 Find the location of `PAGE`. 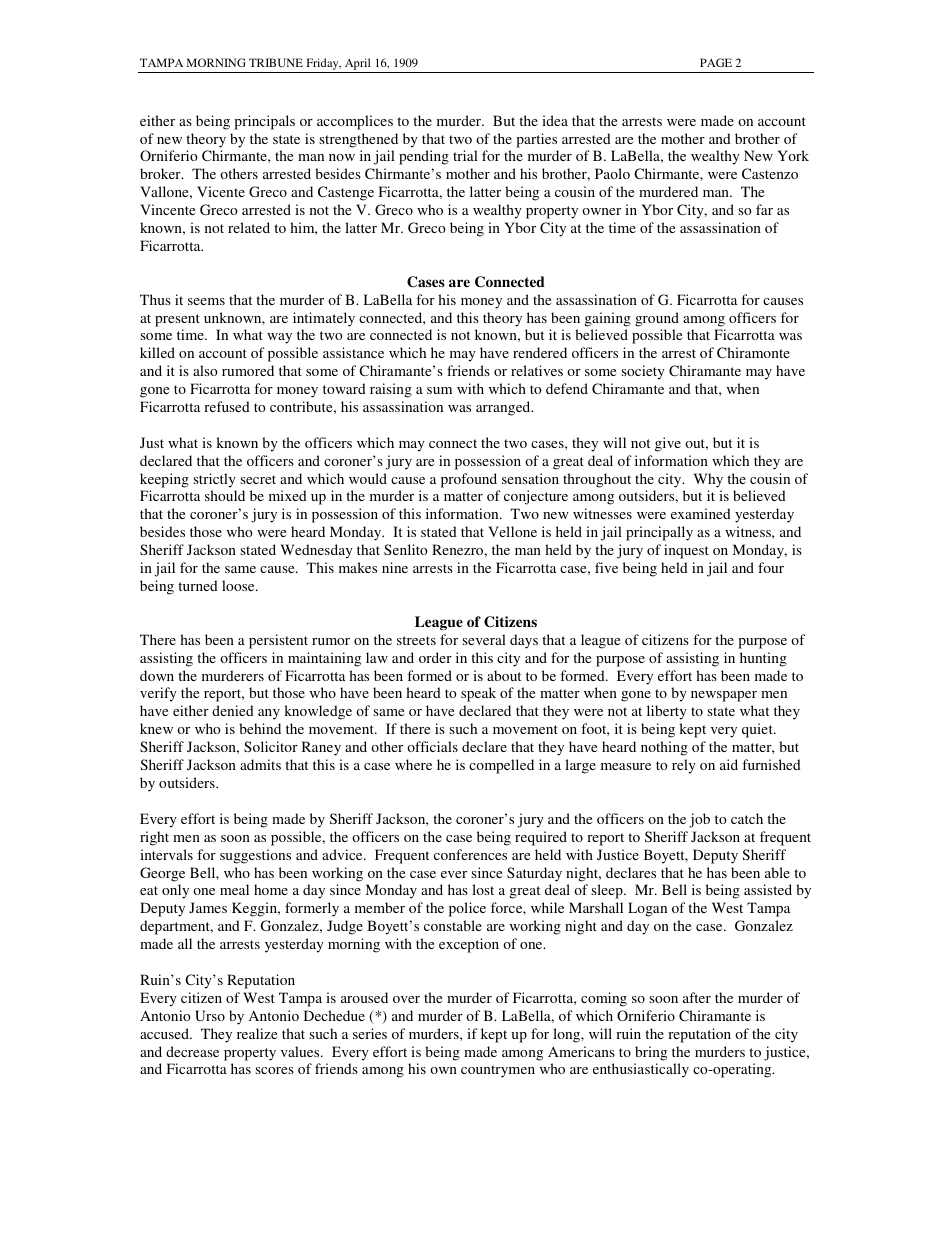

PAGE is located at coordinates (716, 62).
